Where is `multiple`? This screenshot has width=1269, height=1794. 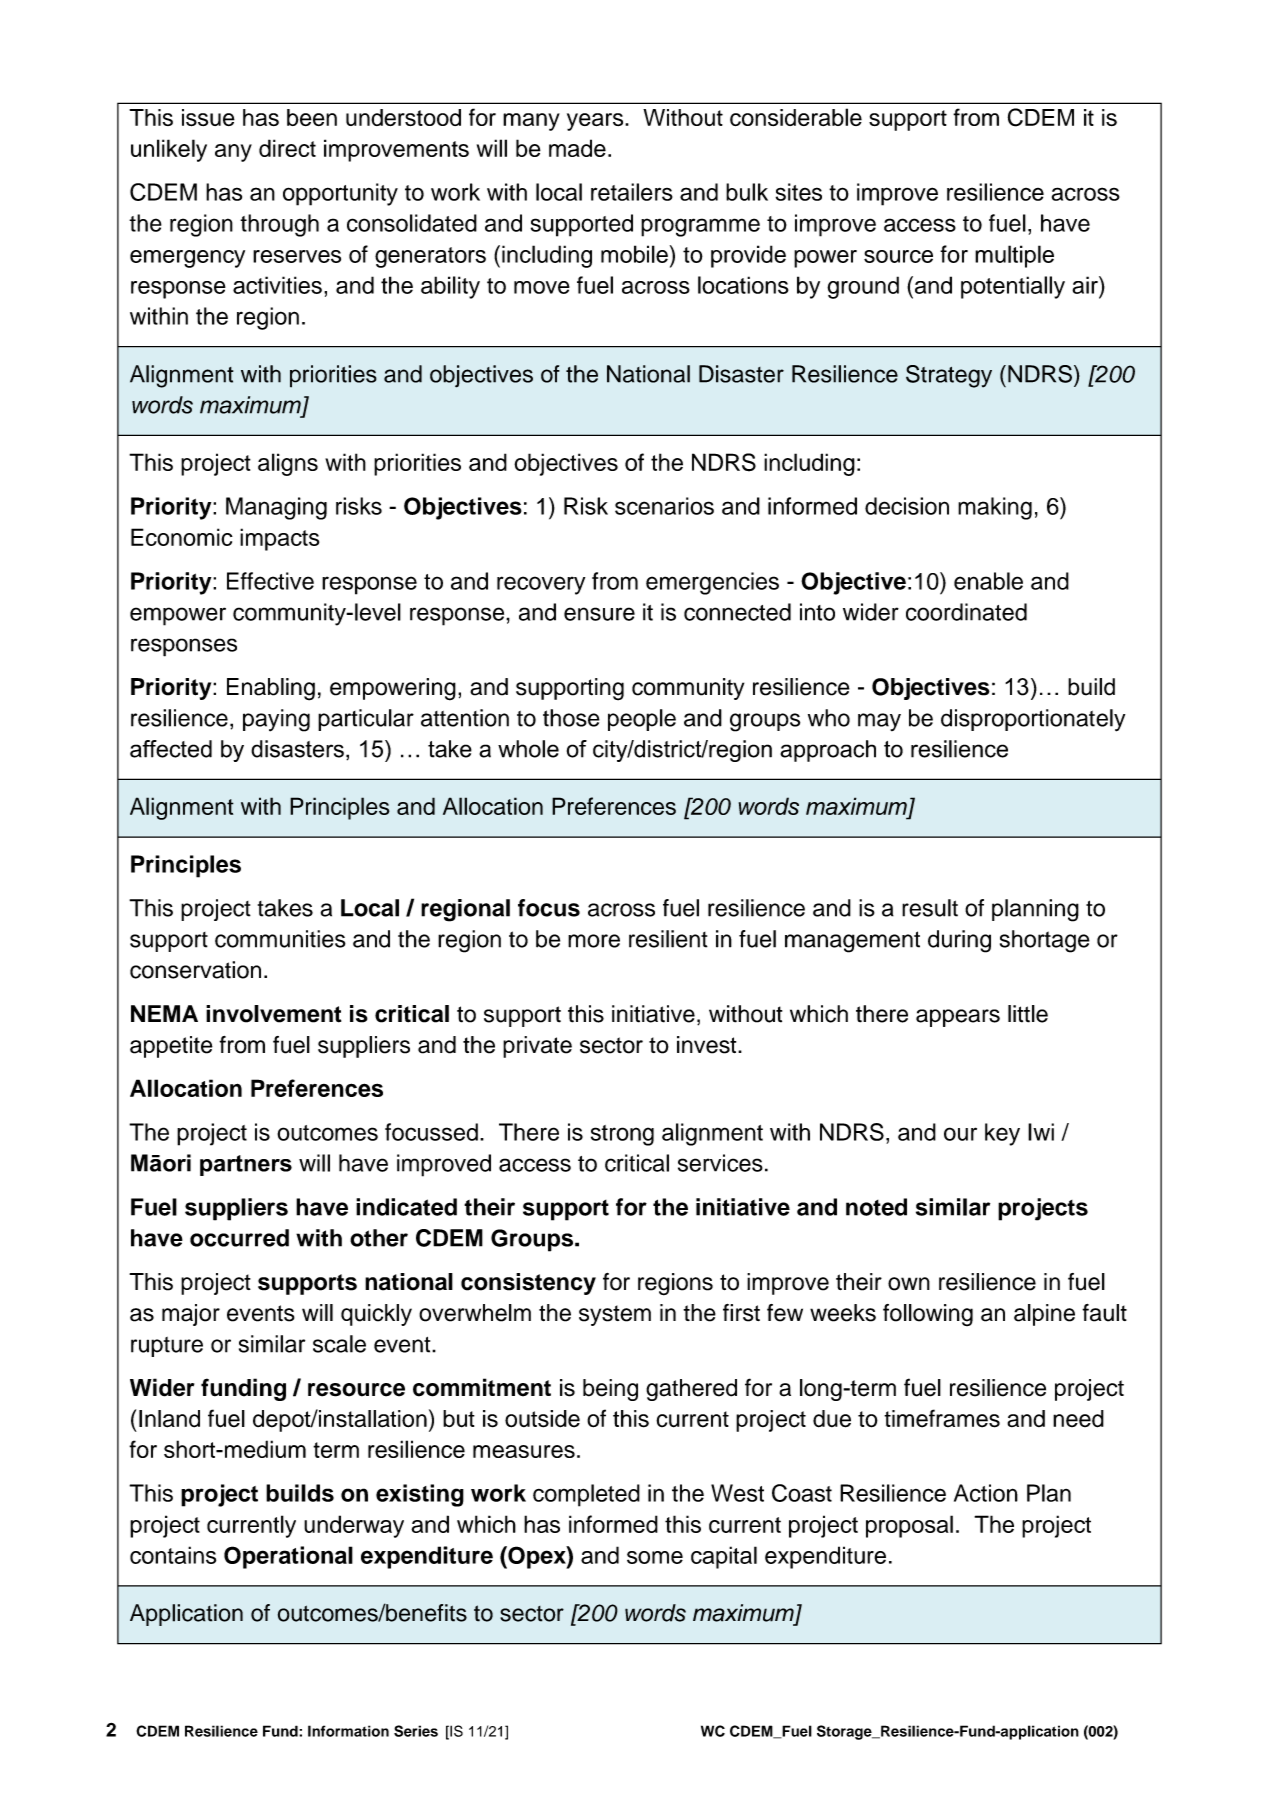 multiple is located at coordinates (1014, 256).
